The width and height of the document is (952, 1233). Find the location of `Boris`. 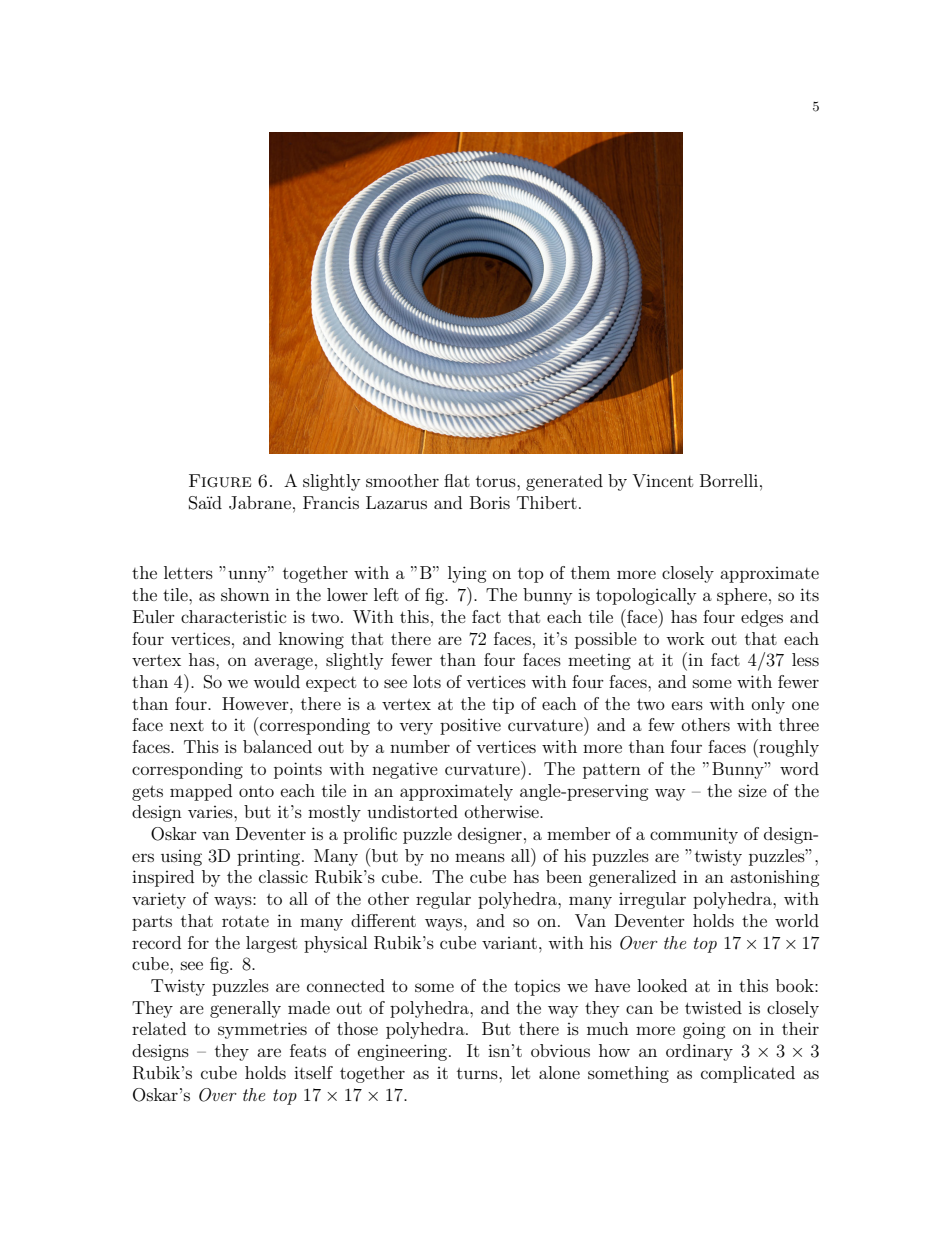

Boris is located at coordinates (490, 502).
